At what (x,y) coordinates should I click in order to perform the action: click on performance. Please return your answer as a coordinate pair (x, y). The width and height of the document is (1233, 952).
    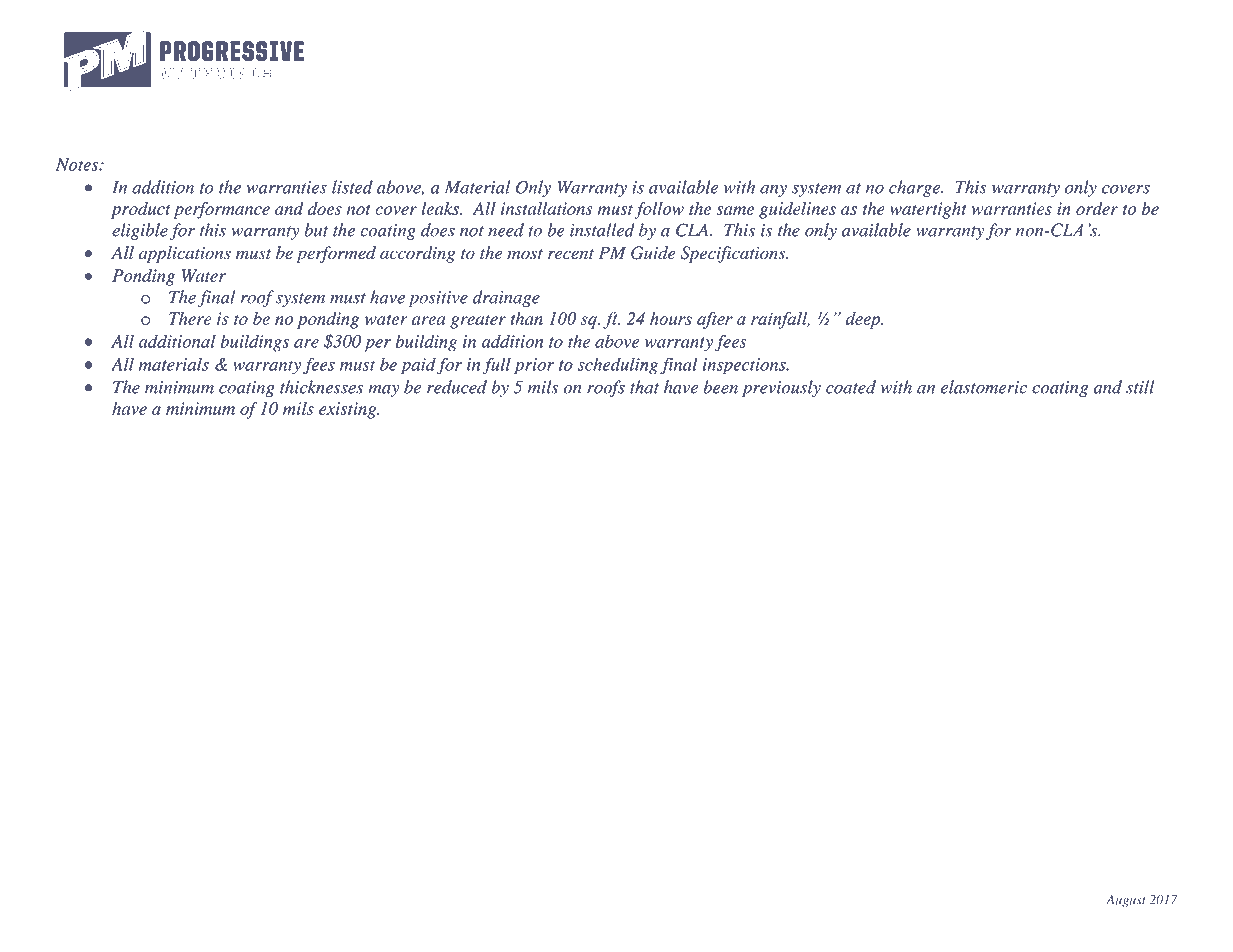
    Looking at the image, I should click on (222, 210).
